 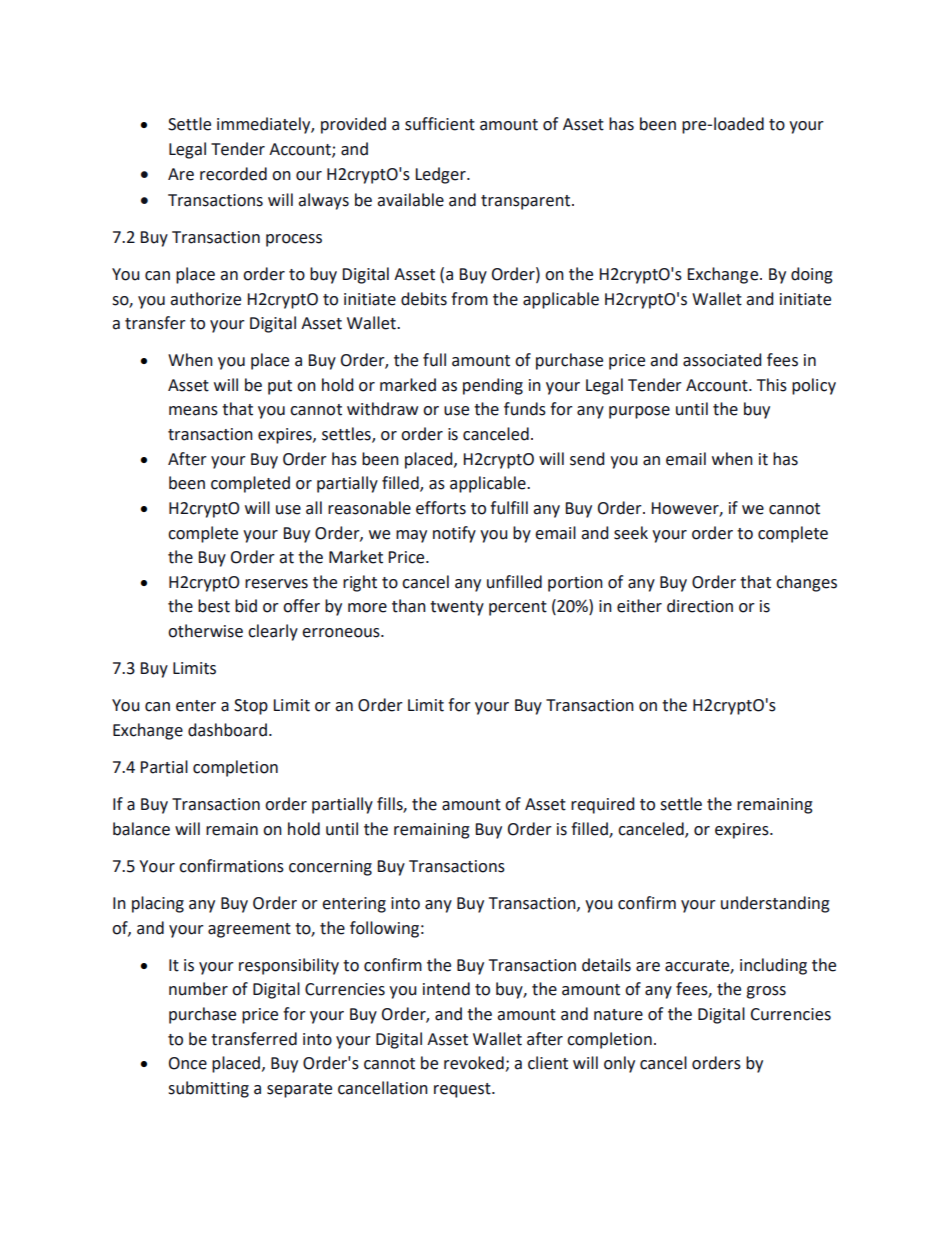 What do you see at coordinates (474, 1063) in the document?
I see `revoked` at bounding box center [474, 1063].
